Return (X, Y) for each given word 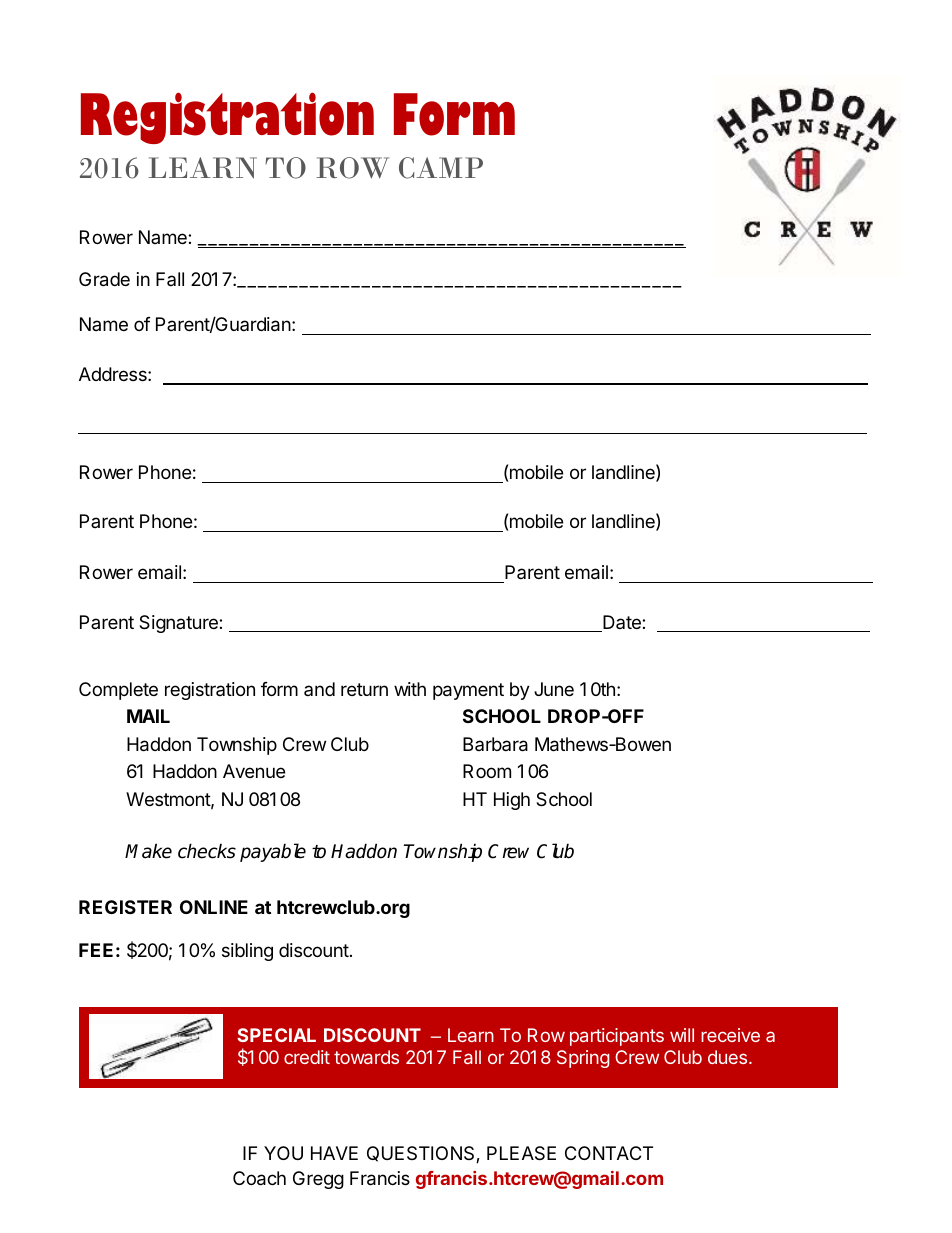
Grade (104, 279)
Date (622, 623)
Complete (118, 691)
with (410, 689)
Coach (259, 1178)
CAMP (441, 168)
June (554, 689)
